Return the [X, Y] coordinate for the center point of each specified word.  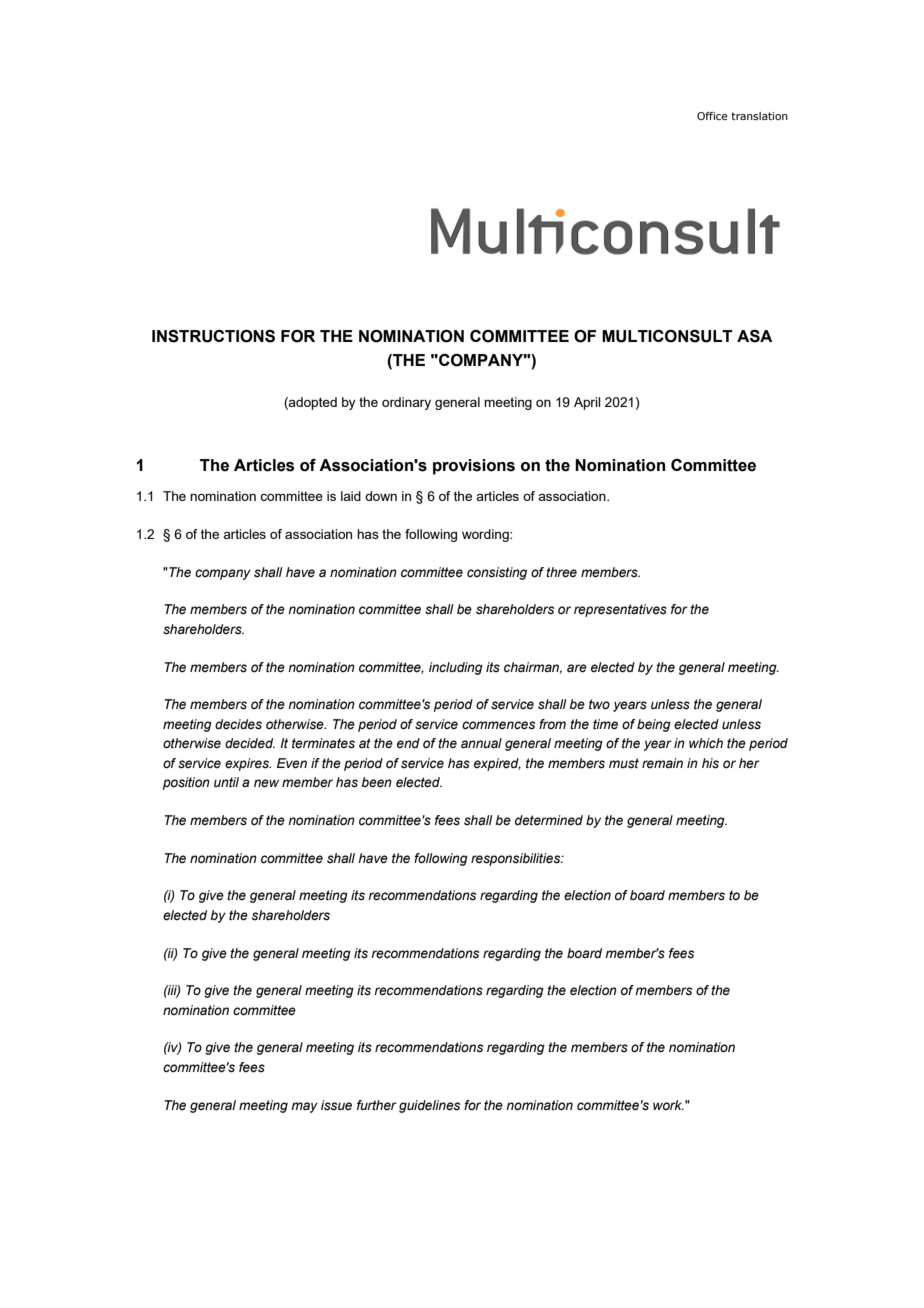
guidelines [429, 1106]
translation [759, 116]
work [668, 1105]
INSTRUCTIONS [213, 336]
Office [712, 116]
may [304, 1107]
